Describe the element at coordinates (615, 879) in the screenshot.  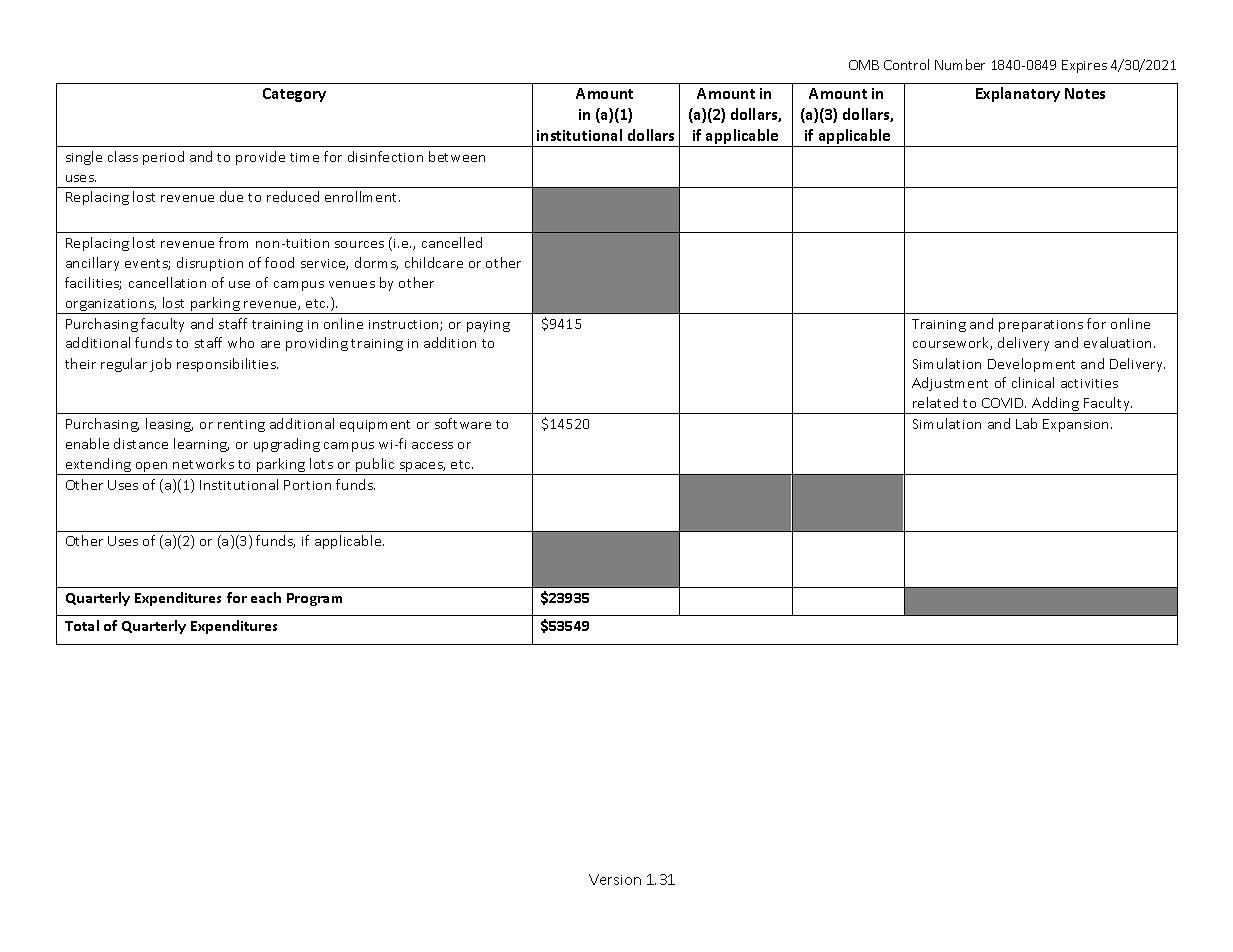
I see `Version` at that location.
